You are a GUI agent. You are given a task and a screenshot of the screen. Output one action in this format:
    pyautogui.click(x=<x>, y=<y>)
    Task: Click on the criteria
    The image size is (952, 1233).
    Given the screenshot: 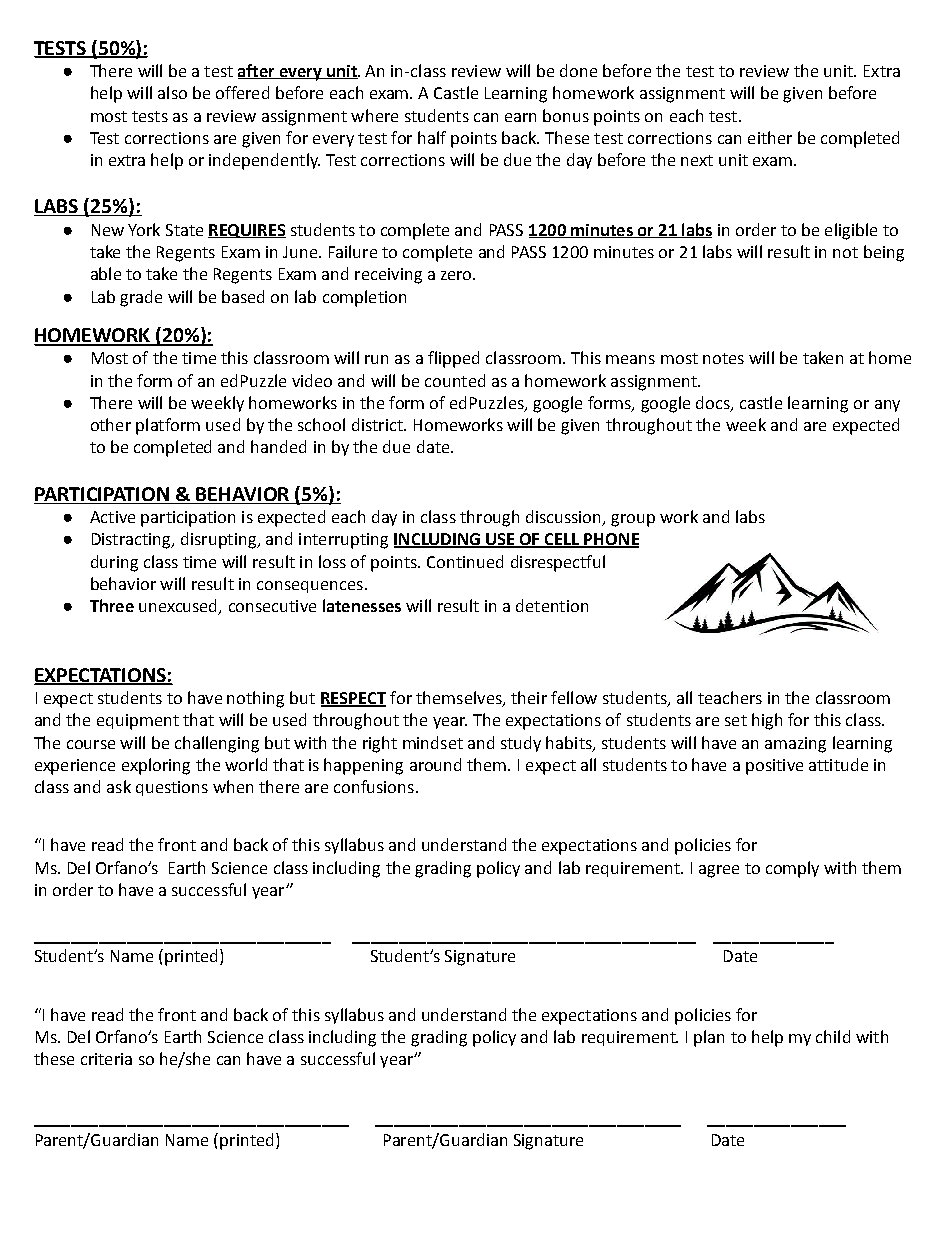 What is the action you would take?
    pyautogui.click(x=106, y=1059)
